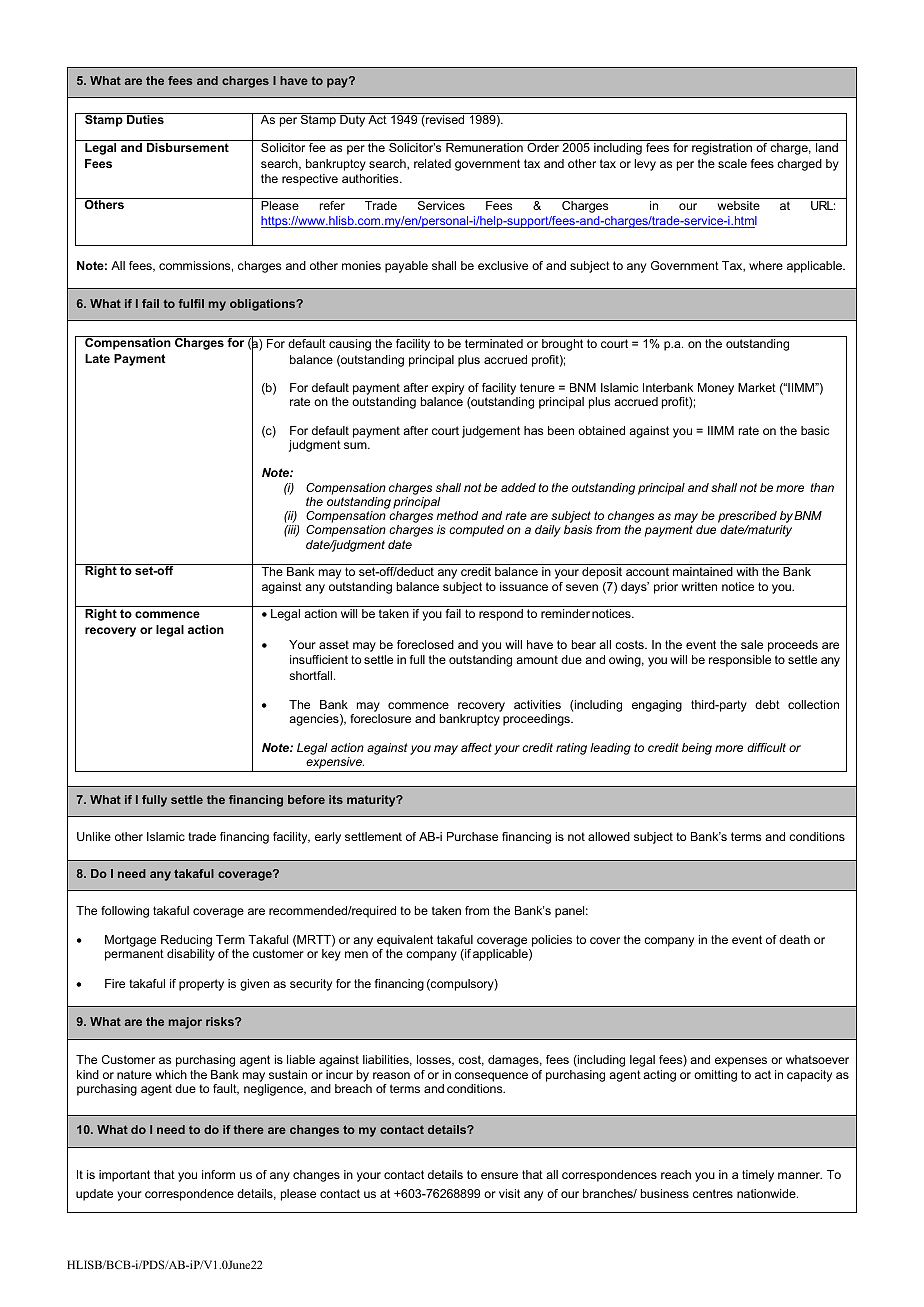 The height and width of the image is (1307, 924). What do you see at coordinates (484, 147) in the image?
I see `Remuneration` at bounding box center [484, 147].
